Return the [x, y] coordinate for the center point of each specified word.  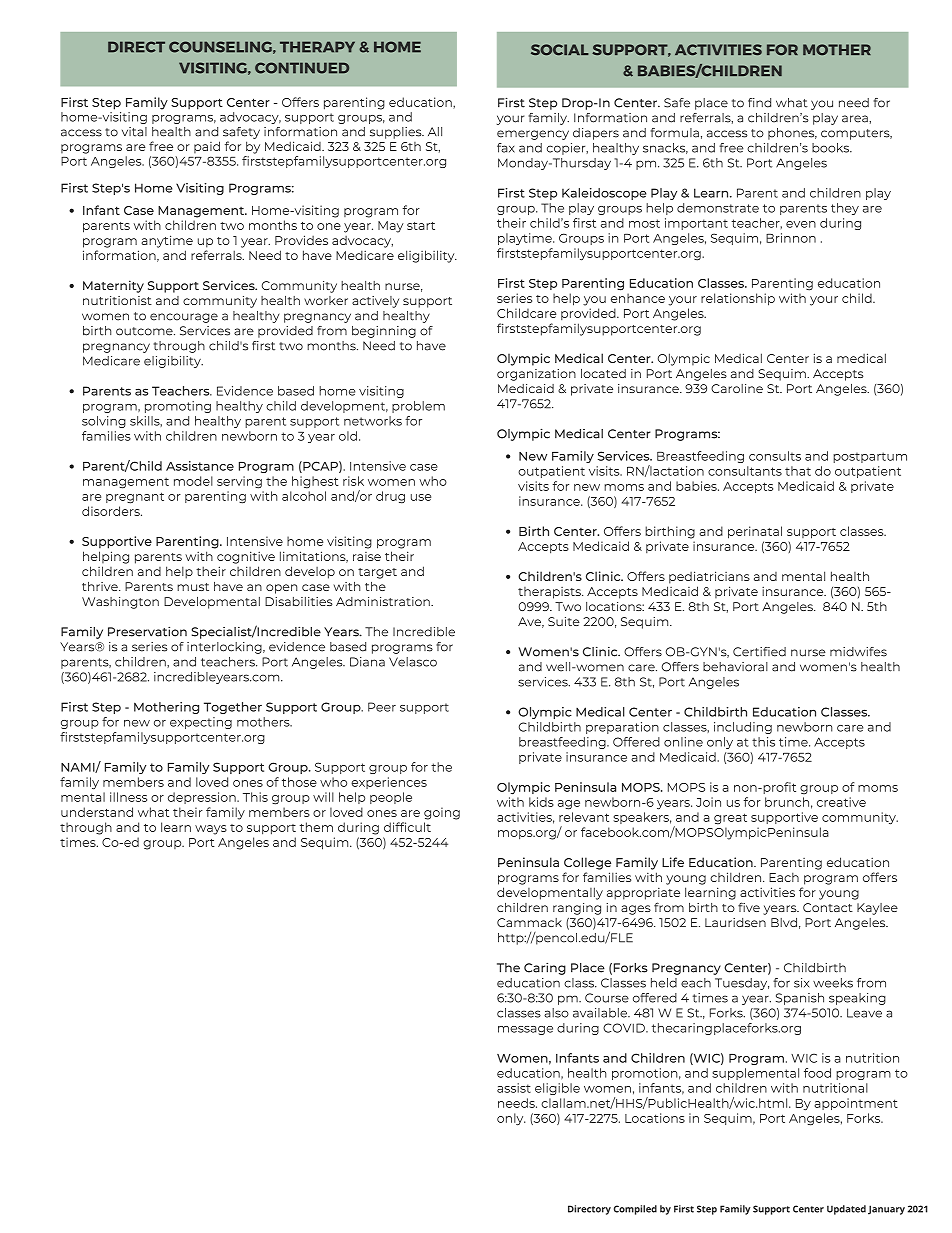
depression [203, 798]
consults [775, 456]
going [442, 813]
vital [134, 132]
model [193, 481]
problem [418, 407]
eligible [557, 1089]
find [759, 103]
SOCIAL [560, 50]
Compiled [635, 1210]
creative [841, 802]
